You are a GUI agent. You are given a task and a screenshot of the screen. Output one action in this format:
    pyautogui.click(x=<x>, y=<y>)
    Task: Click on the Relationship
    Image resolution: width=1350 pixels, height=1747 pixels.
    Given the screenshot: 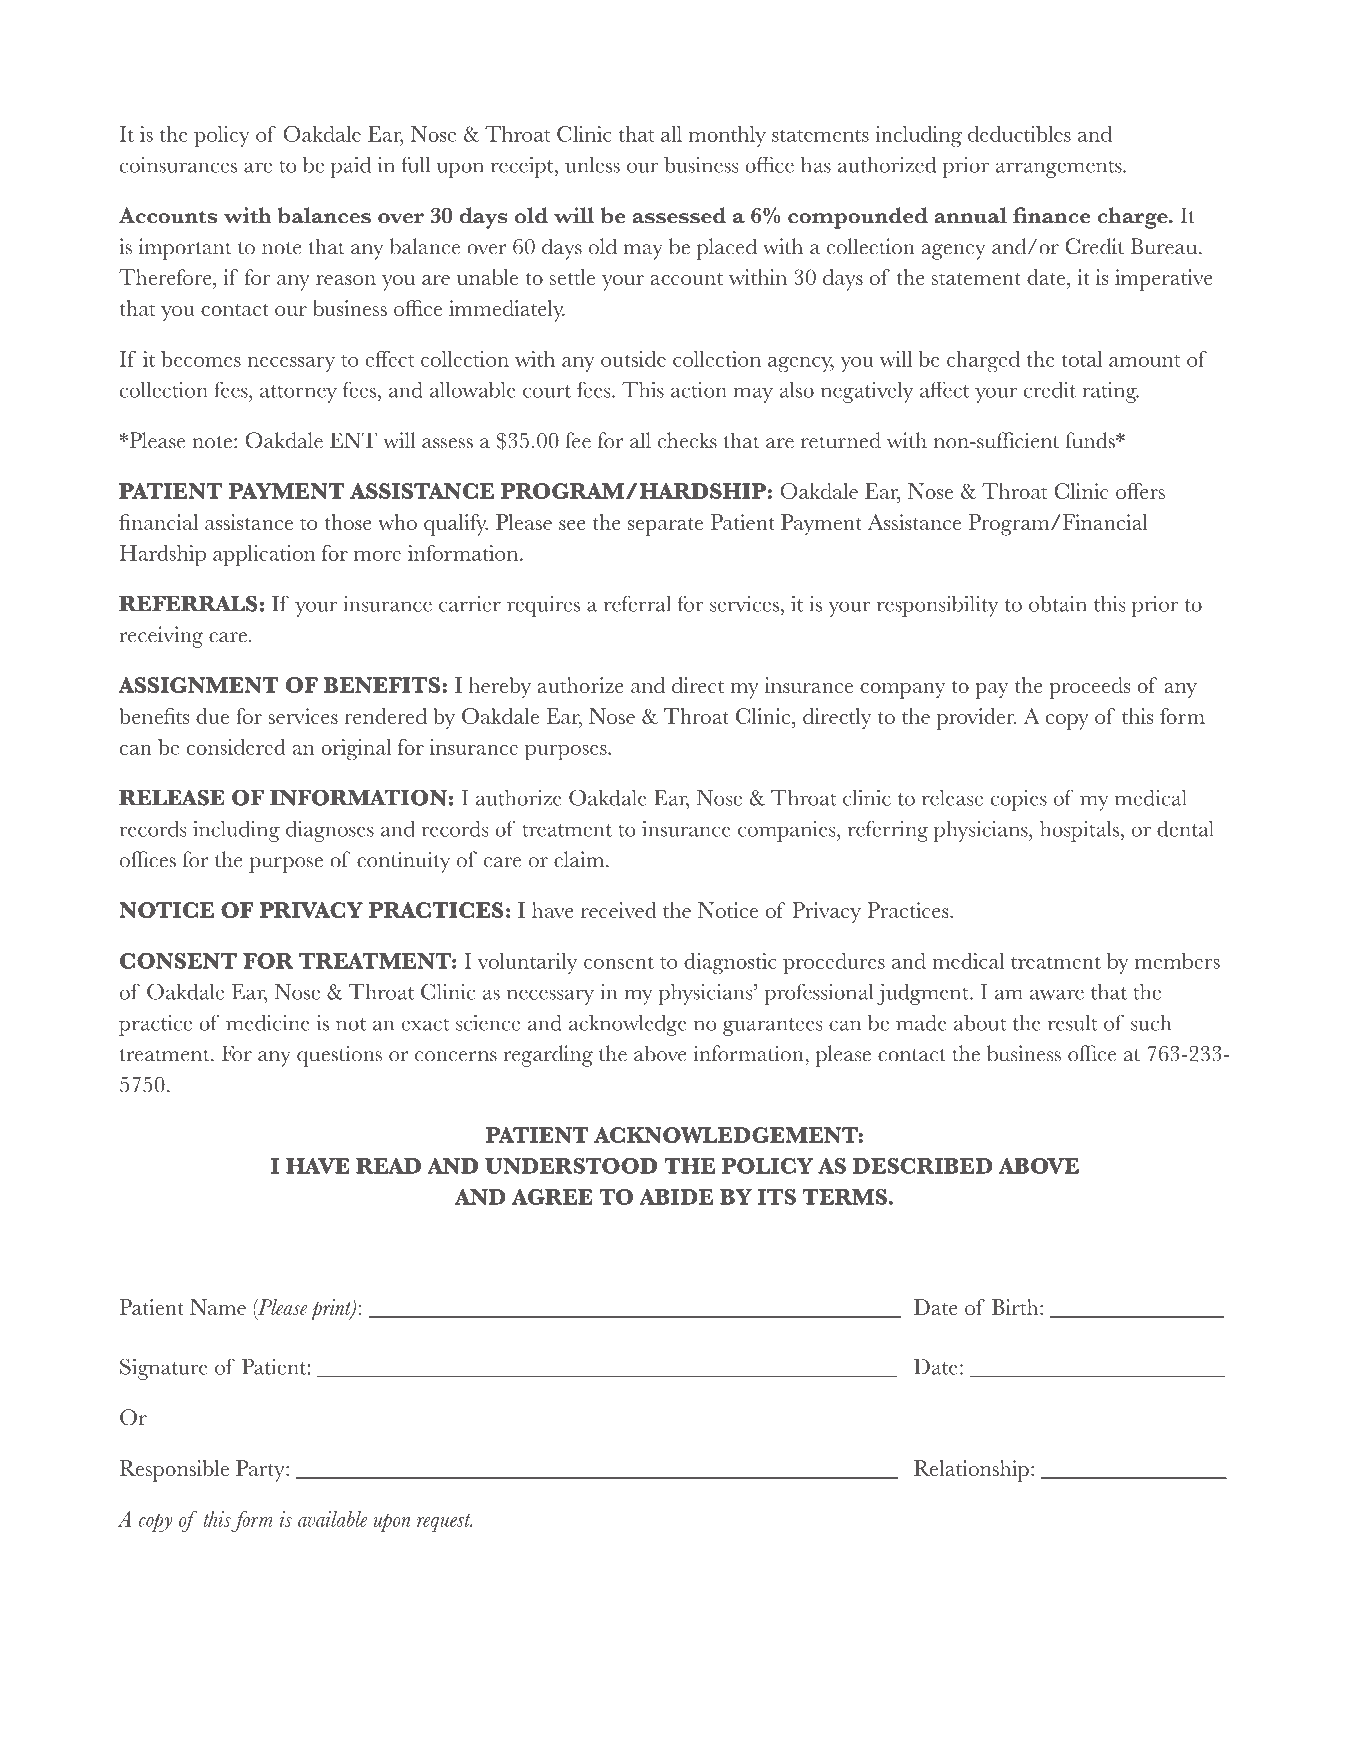 What is the action you would take?
    pyautogui.click(x=971, y=1471)
